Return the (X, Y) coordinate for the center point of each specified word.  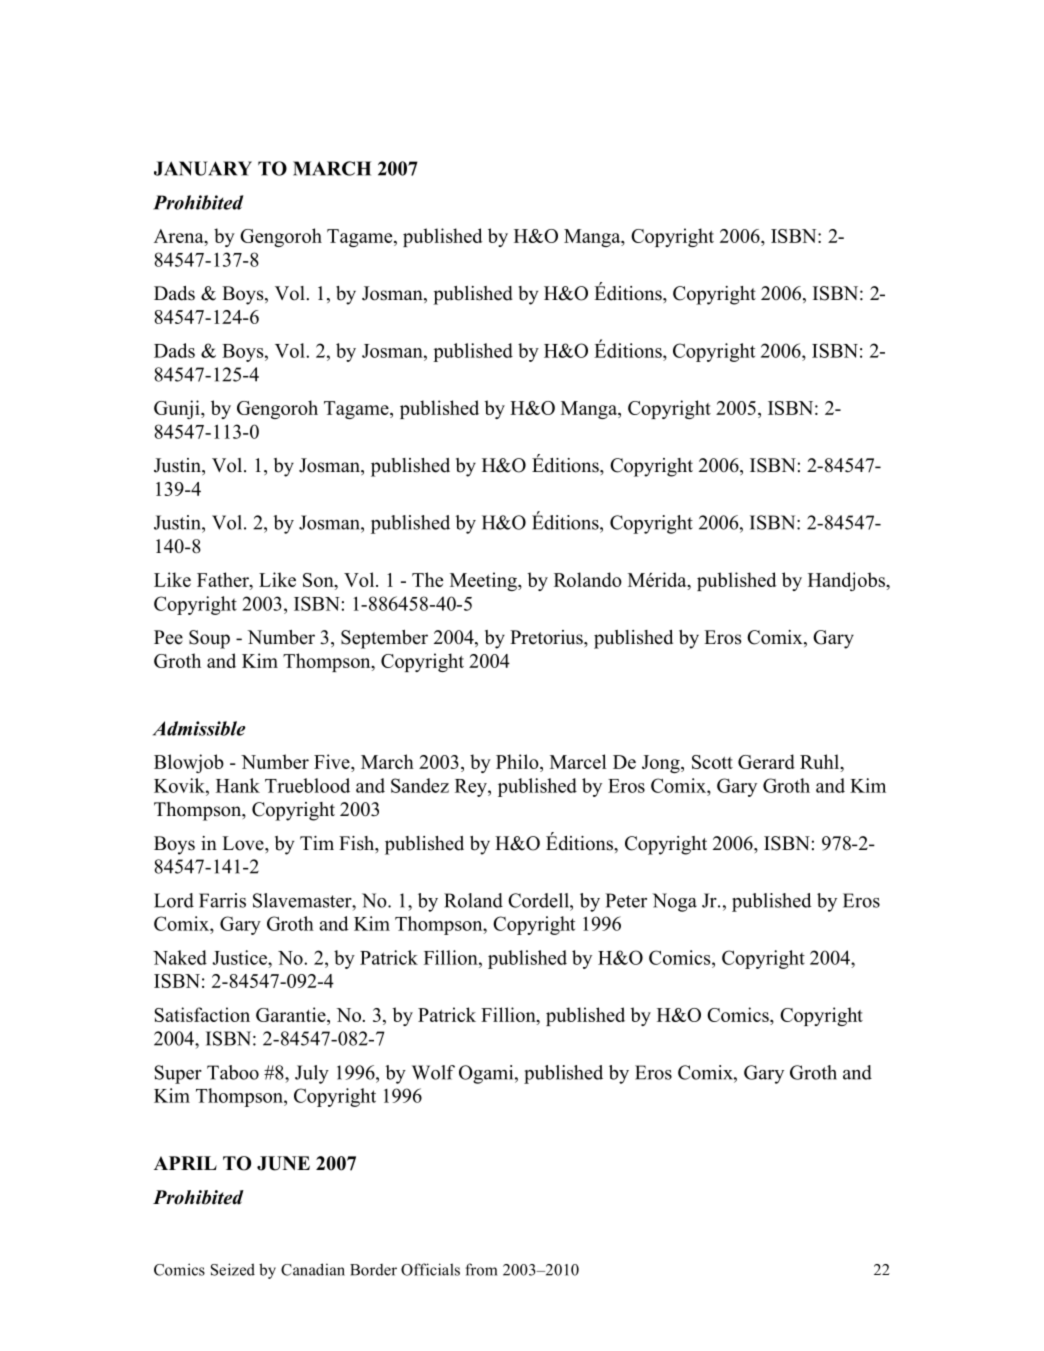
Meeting (484, 581)
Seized (233, 1269)
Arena (180, 237)
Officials (430, 1269)
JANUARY (203, 168)
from (481, 1269)
